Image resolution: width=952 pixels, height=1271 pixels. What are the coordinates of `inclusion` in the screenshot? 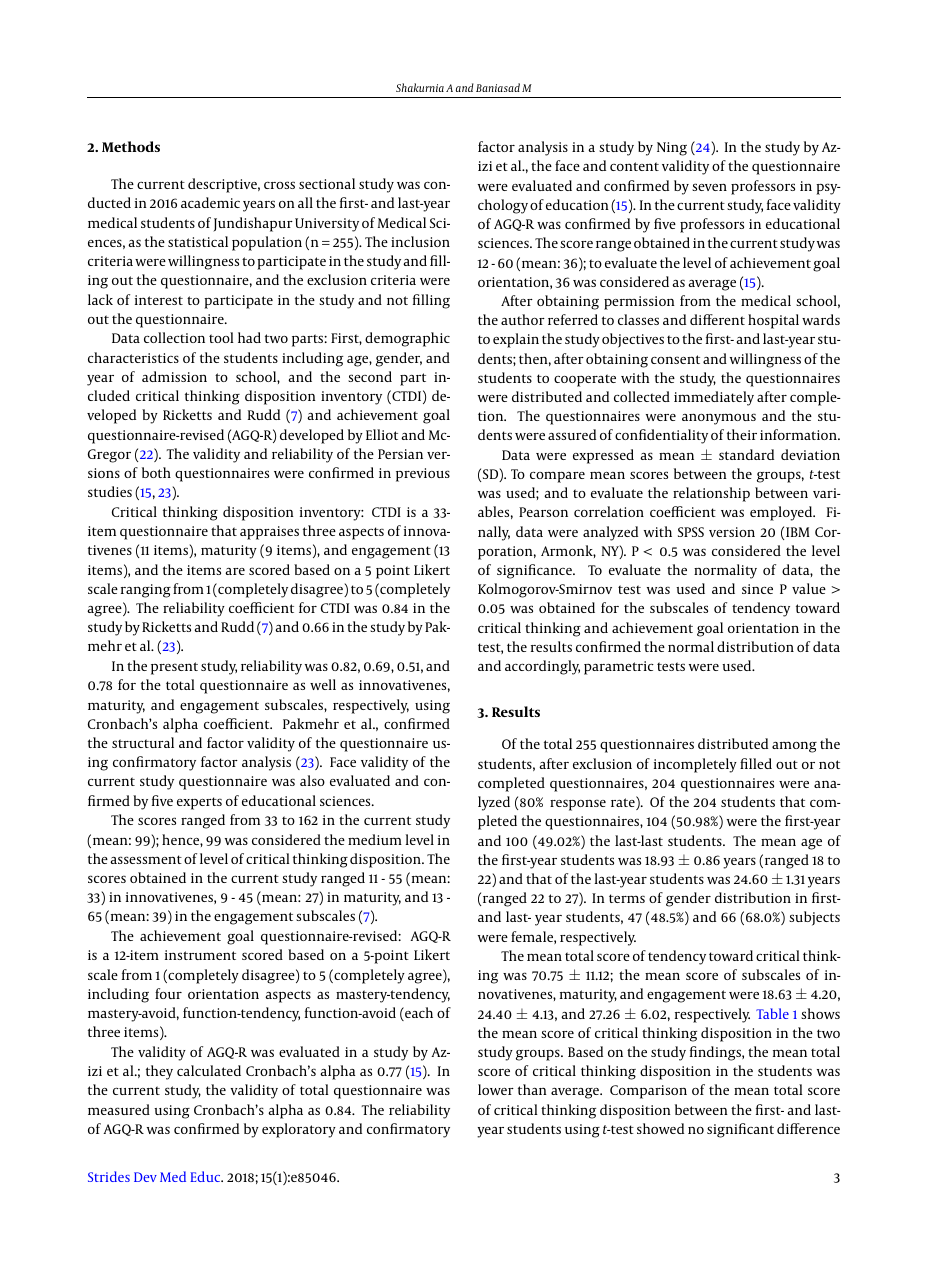 It's located at (420, 241).
